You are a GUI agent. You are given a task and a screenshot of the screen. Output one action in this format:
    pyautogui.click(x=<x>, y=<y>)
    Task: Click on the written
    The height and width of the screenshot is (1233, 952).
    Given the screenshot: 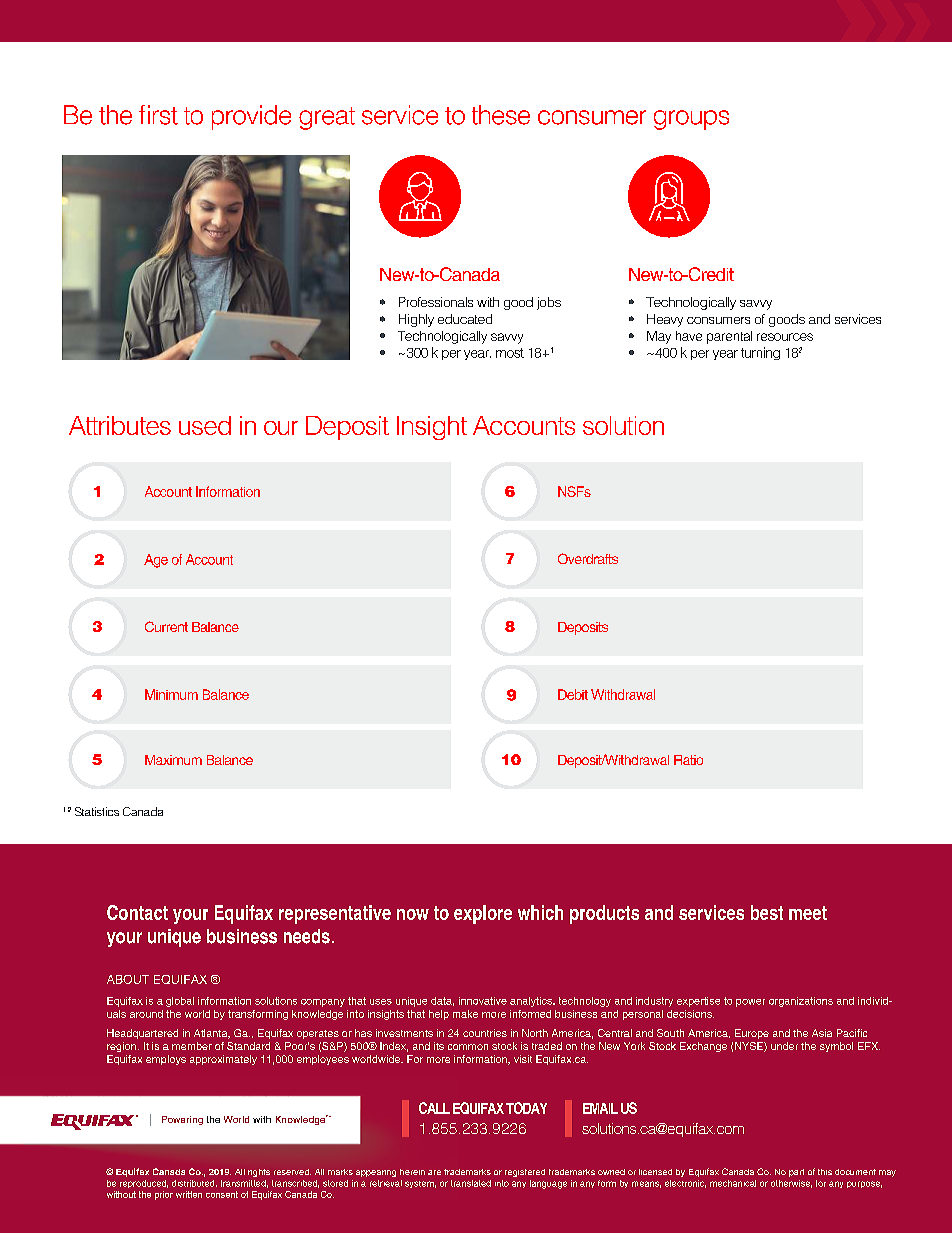 What is the action you would take?
    pyautogui.click(x=189, y=1194)
